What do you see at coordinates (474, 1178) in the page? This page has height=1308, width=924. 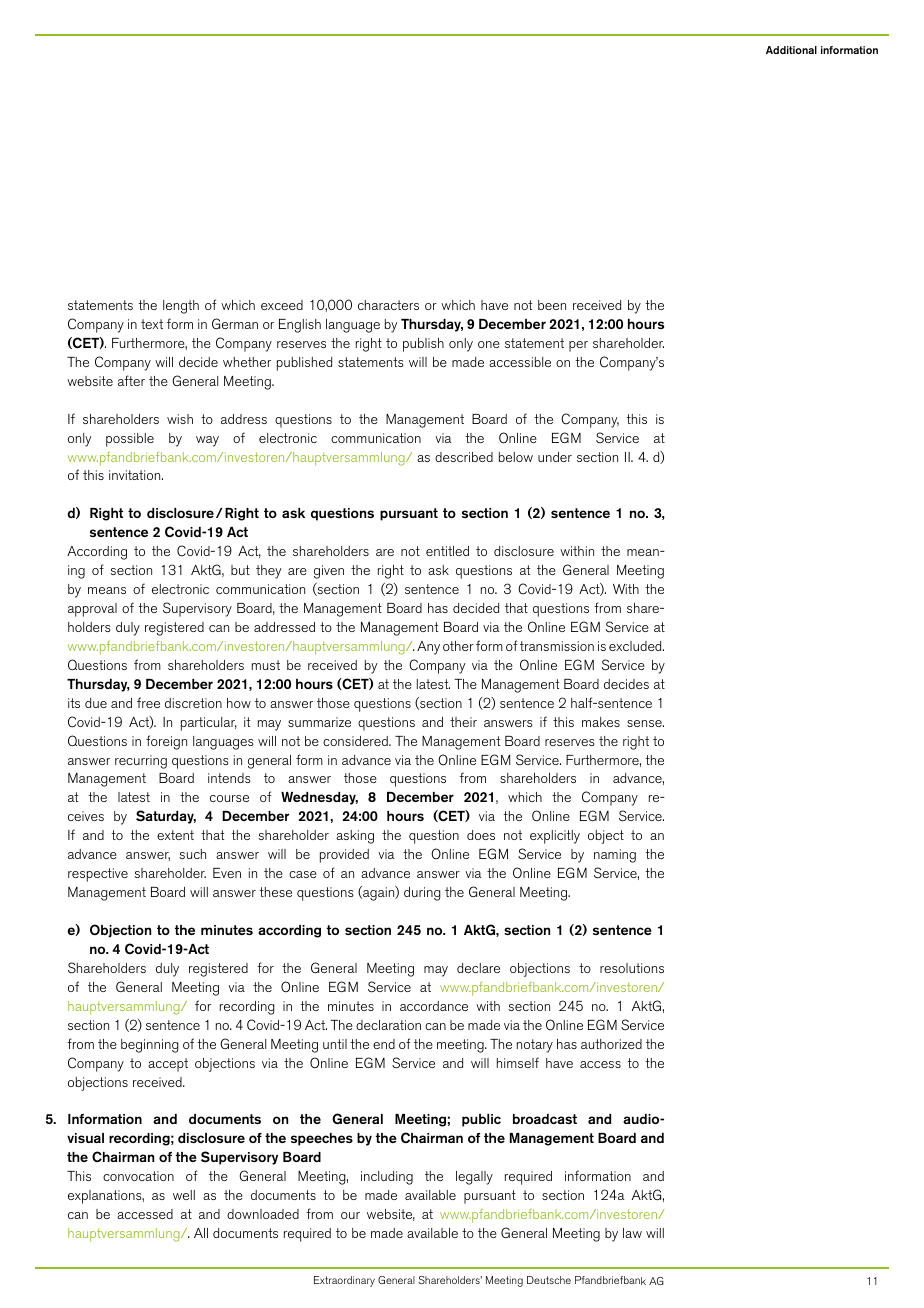 I see `legally` at bounding box center [474, 1178].
